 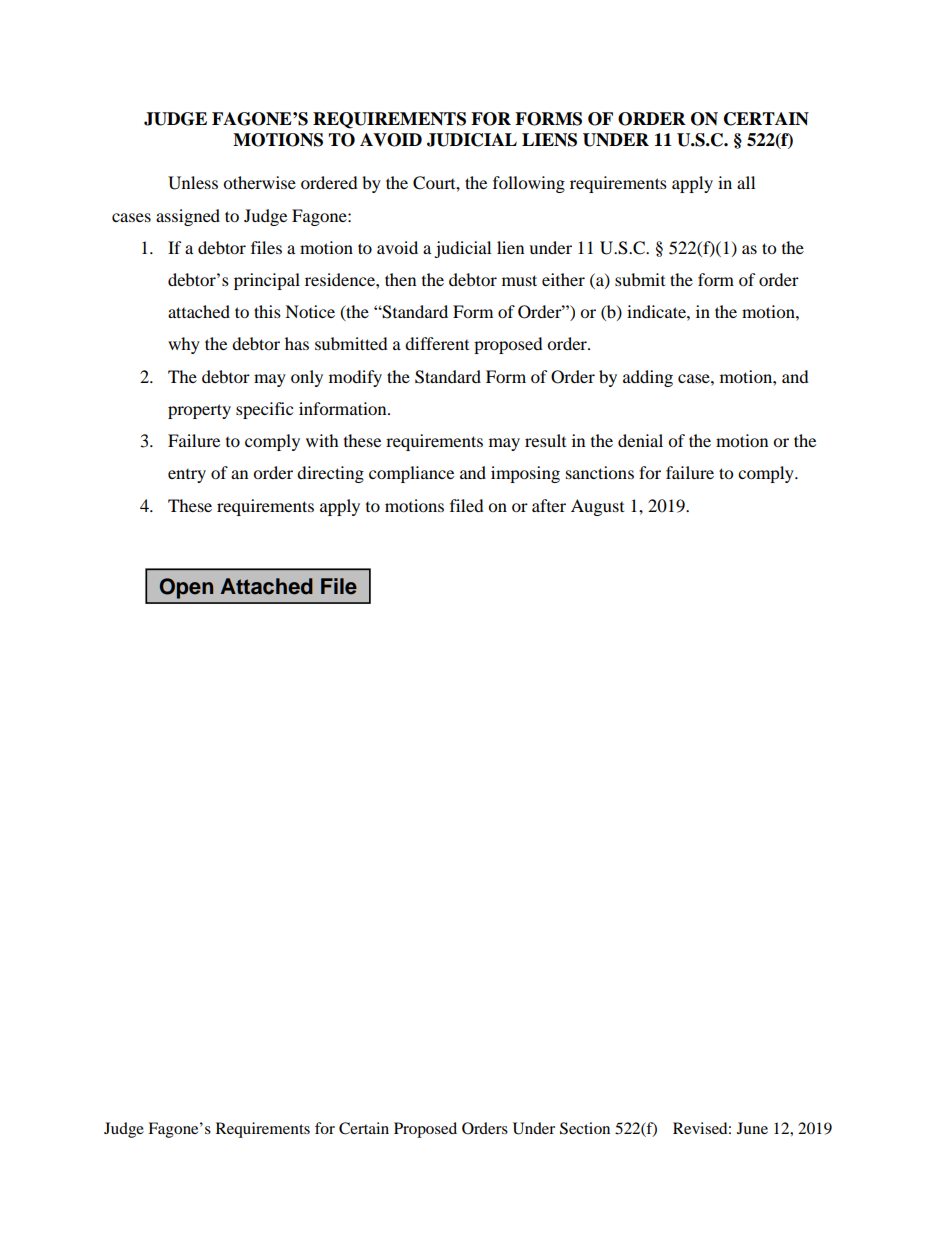 What do you see at coordinates (746, 182) in the document?
I see `all` at bounding box center [746, 182].
